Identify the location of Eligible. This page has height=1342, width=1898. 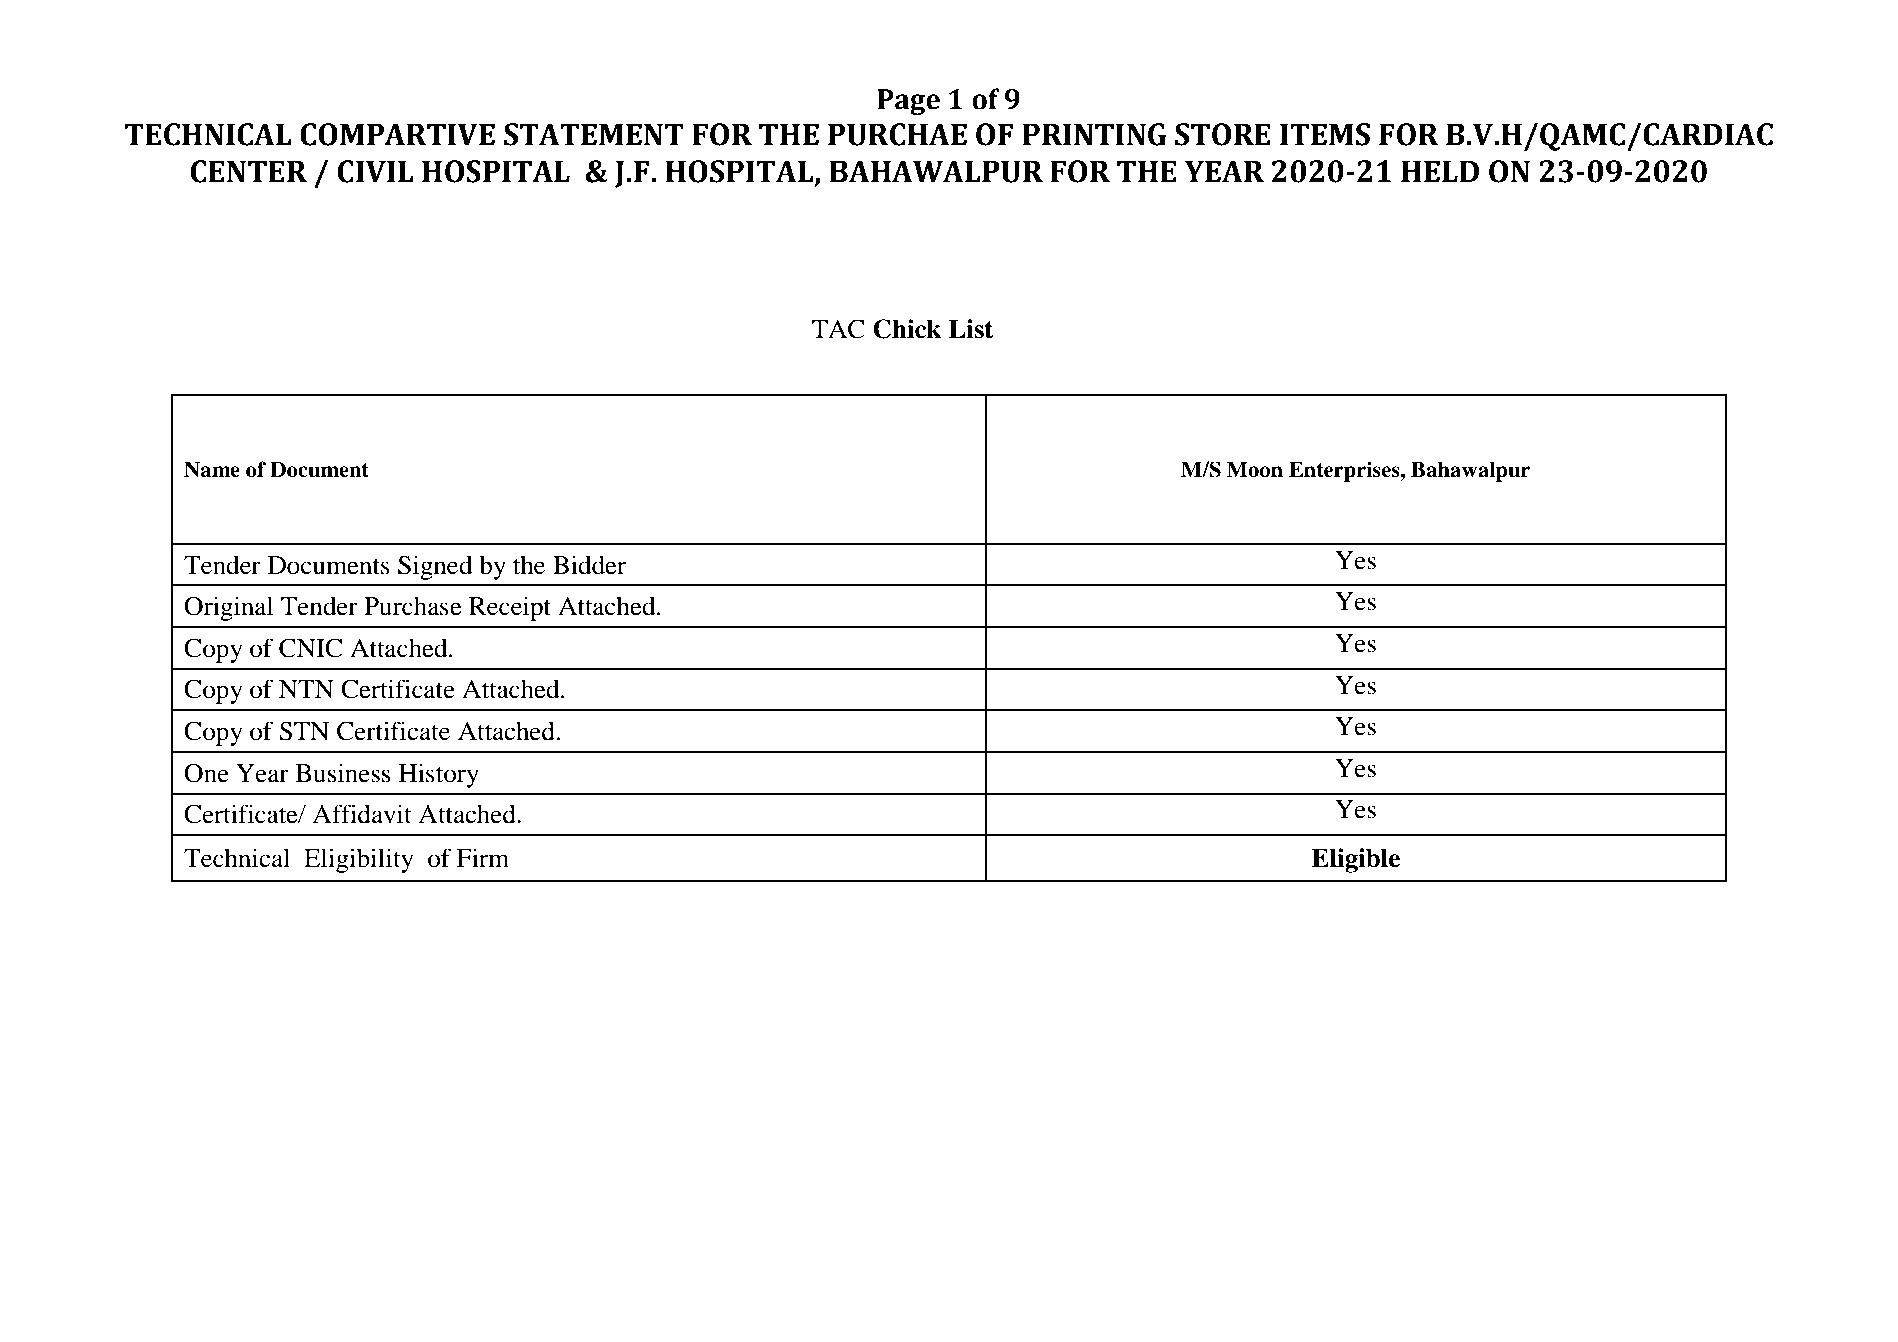
(1355, 860).
